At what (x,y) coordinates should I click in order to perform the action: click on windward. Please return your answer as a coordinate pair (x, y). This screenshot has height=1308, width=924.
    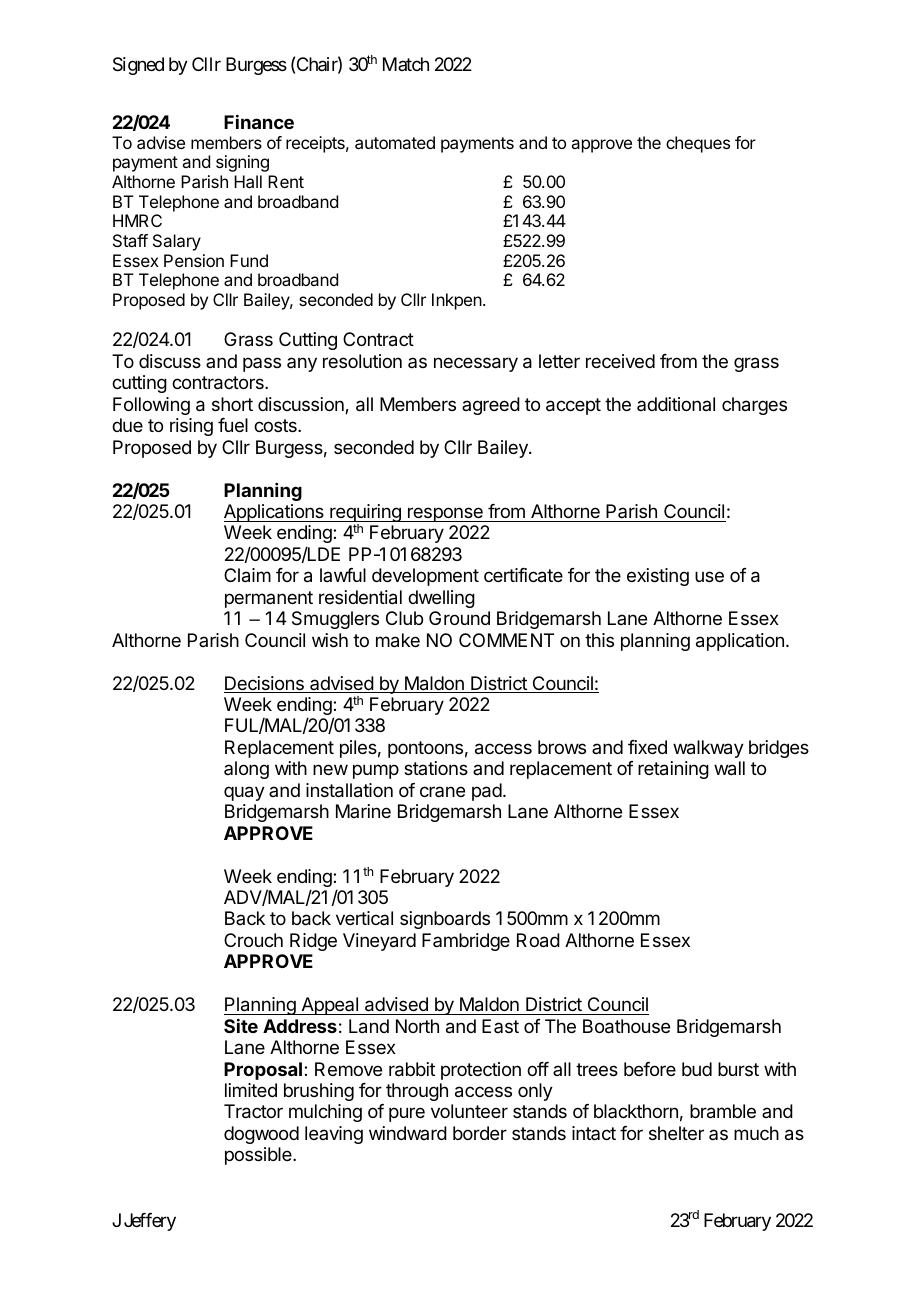
    Looking at the image, I should click on (408, 1133).
